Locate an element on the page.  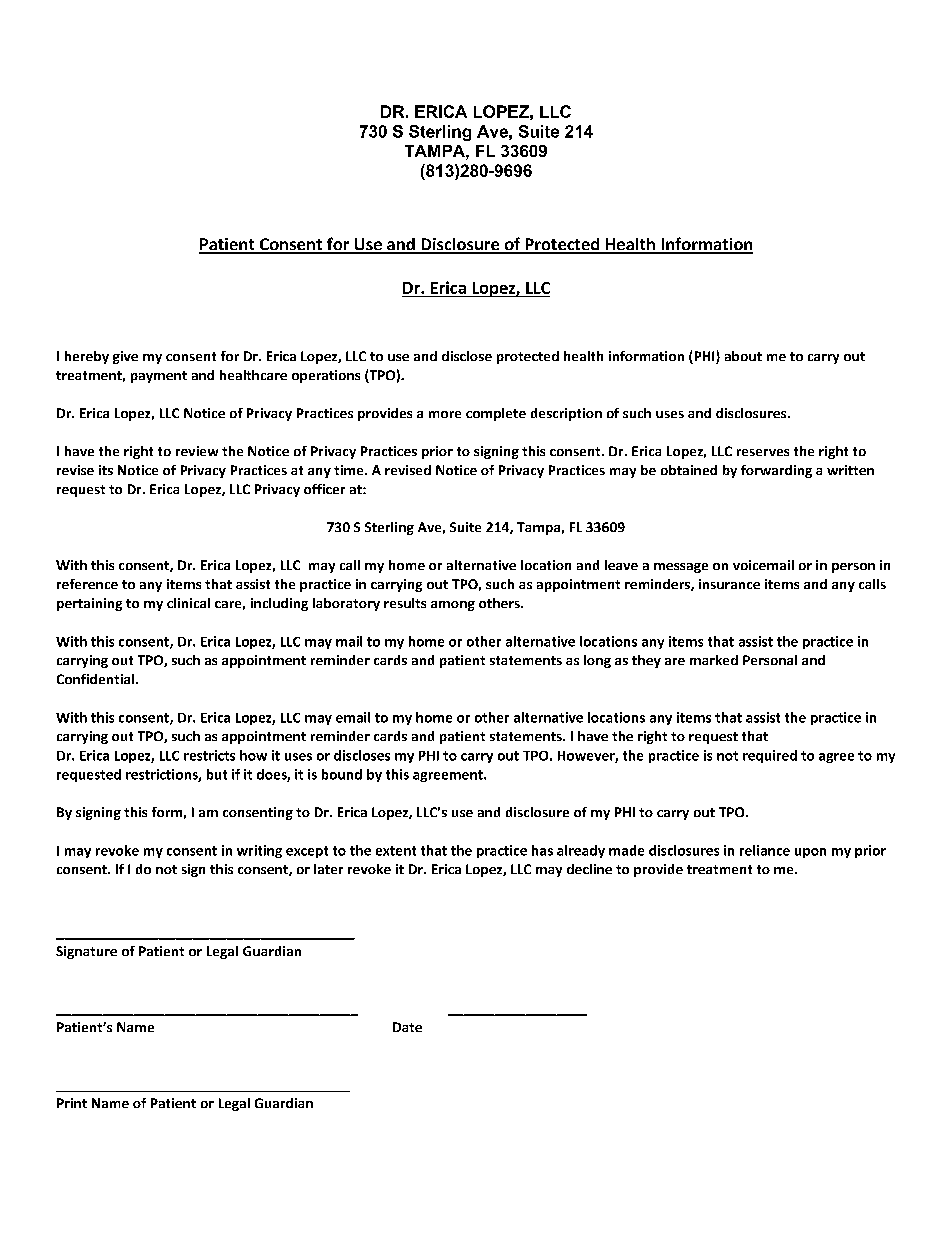
Print is located at coordinates (72, 1103).
